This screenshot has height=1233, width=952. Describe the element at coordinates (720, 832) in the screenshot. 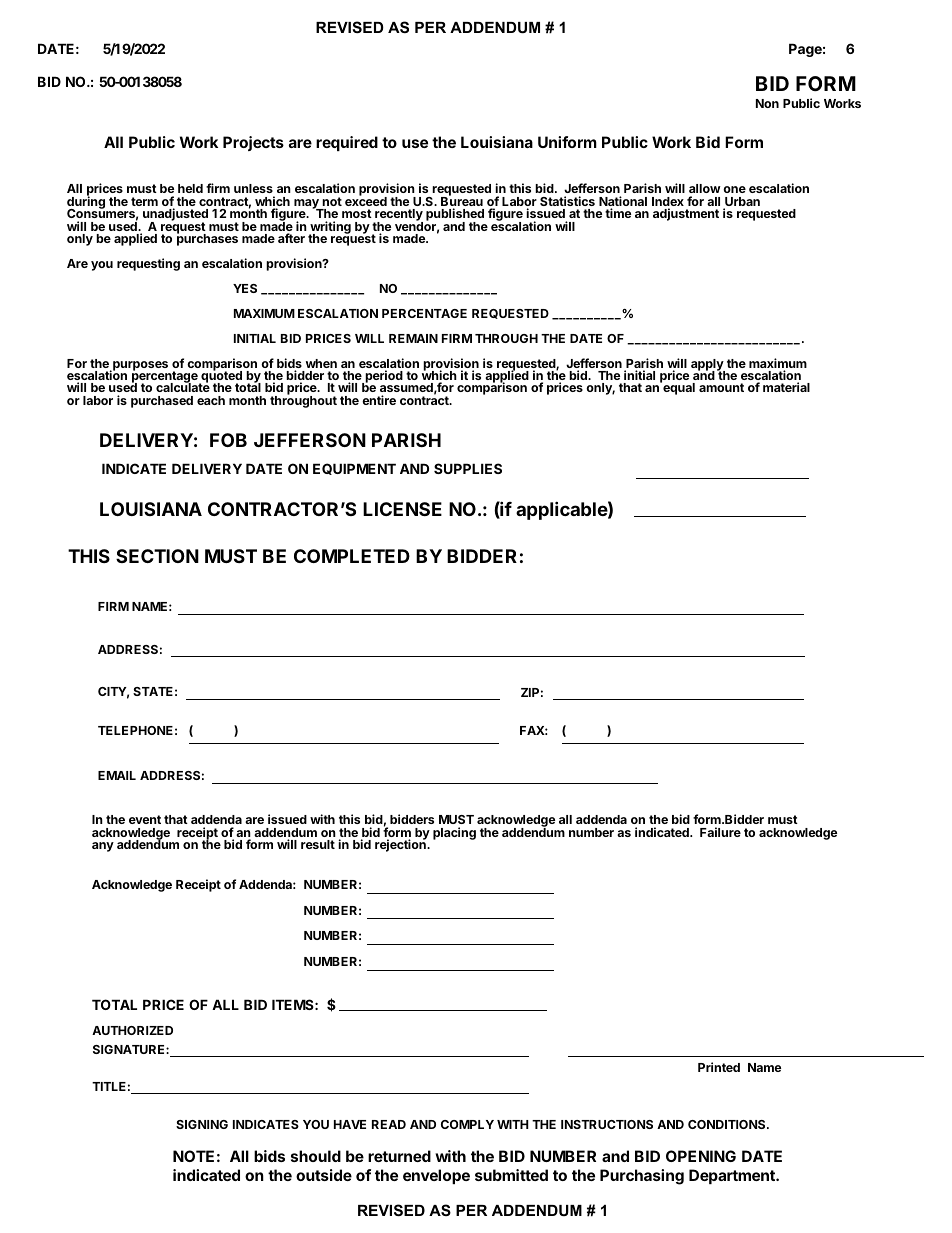

I see `Failure` at that location.
